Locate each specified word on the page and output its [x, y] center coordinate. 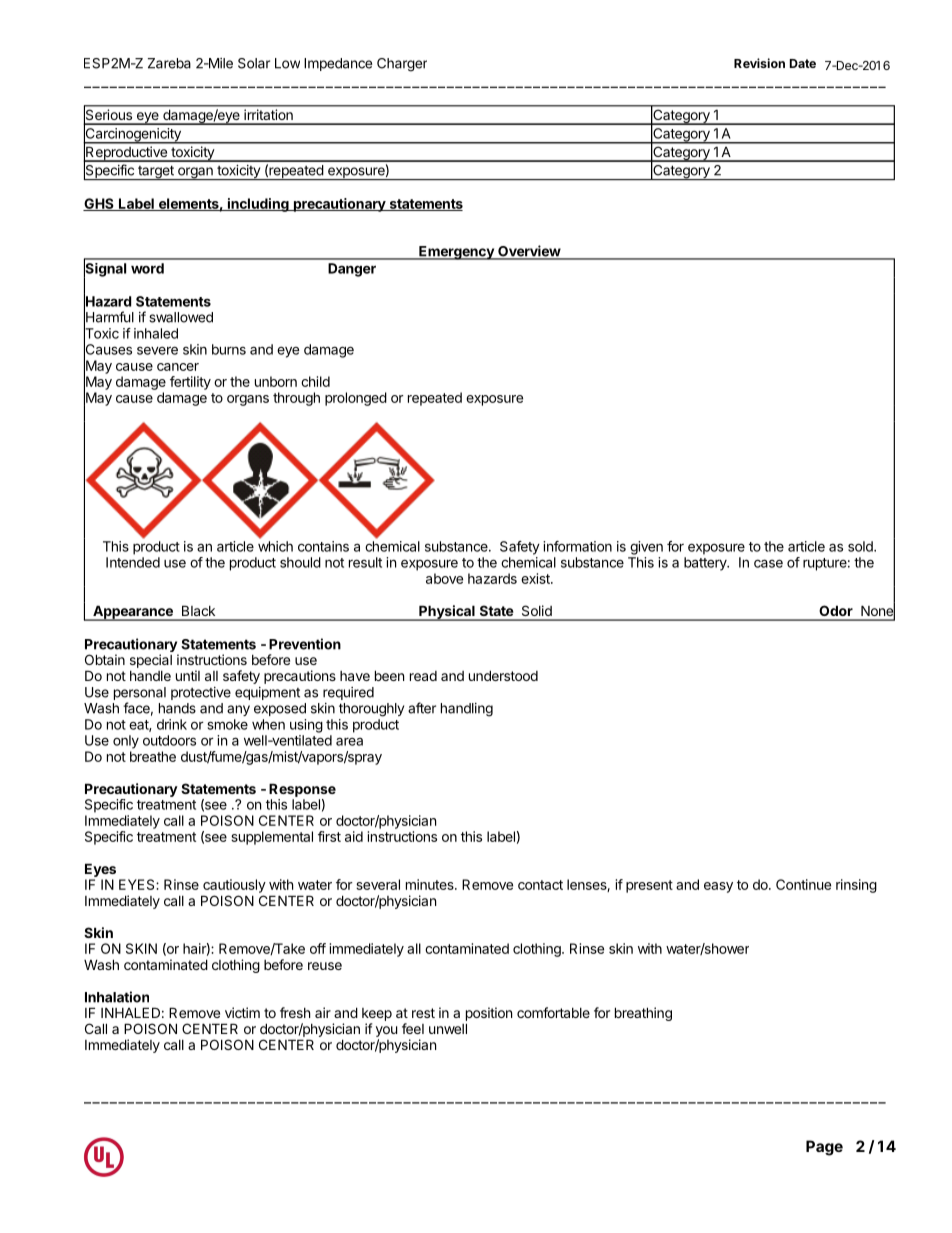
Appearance [133, 613]
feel [413, 1028]
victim [242, 1012]
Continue [803, 884]
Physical [447, 613]
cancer [178, 367]
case [768, 563]
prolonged [356, 399]
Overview [529, 252]
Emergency [456, 253]
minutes [431, 884]
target [156, 172]
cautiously [234, 886]
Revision [759, 63]
